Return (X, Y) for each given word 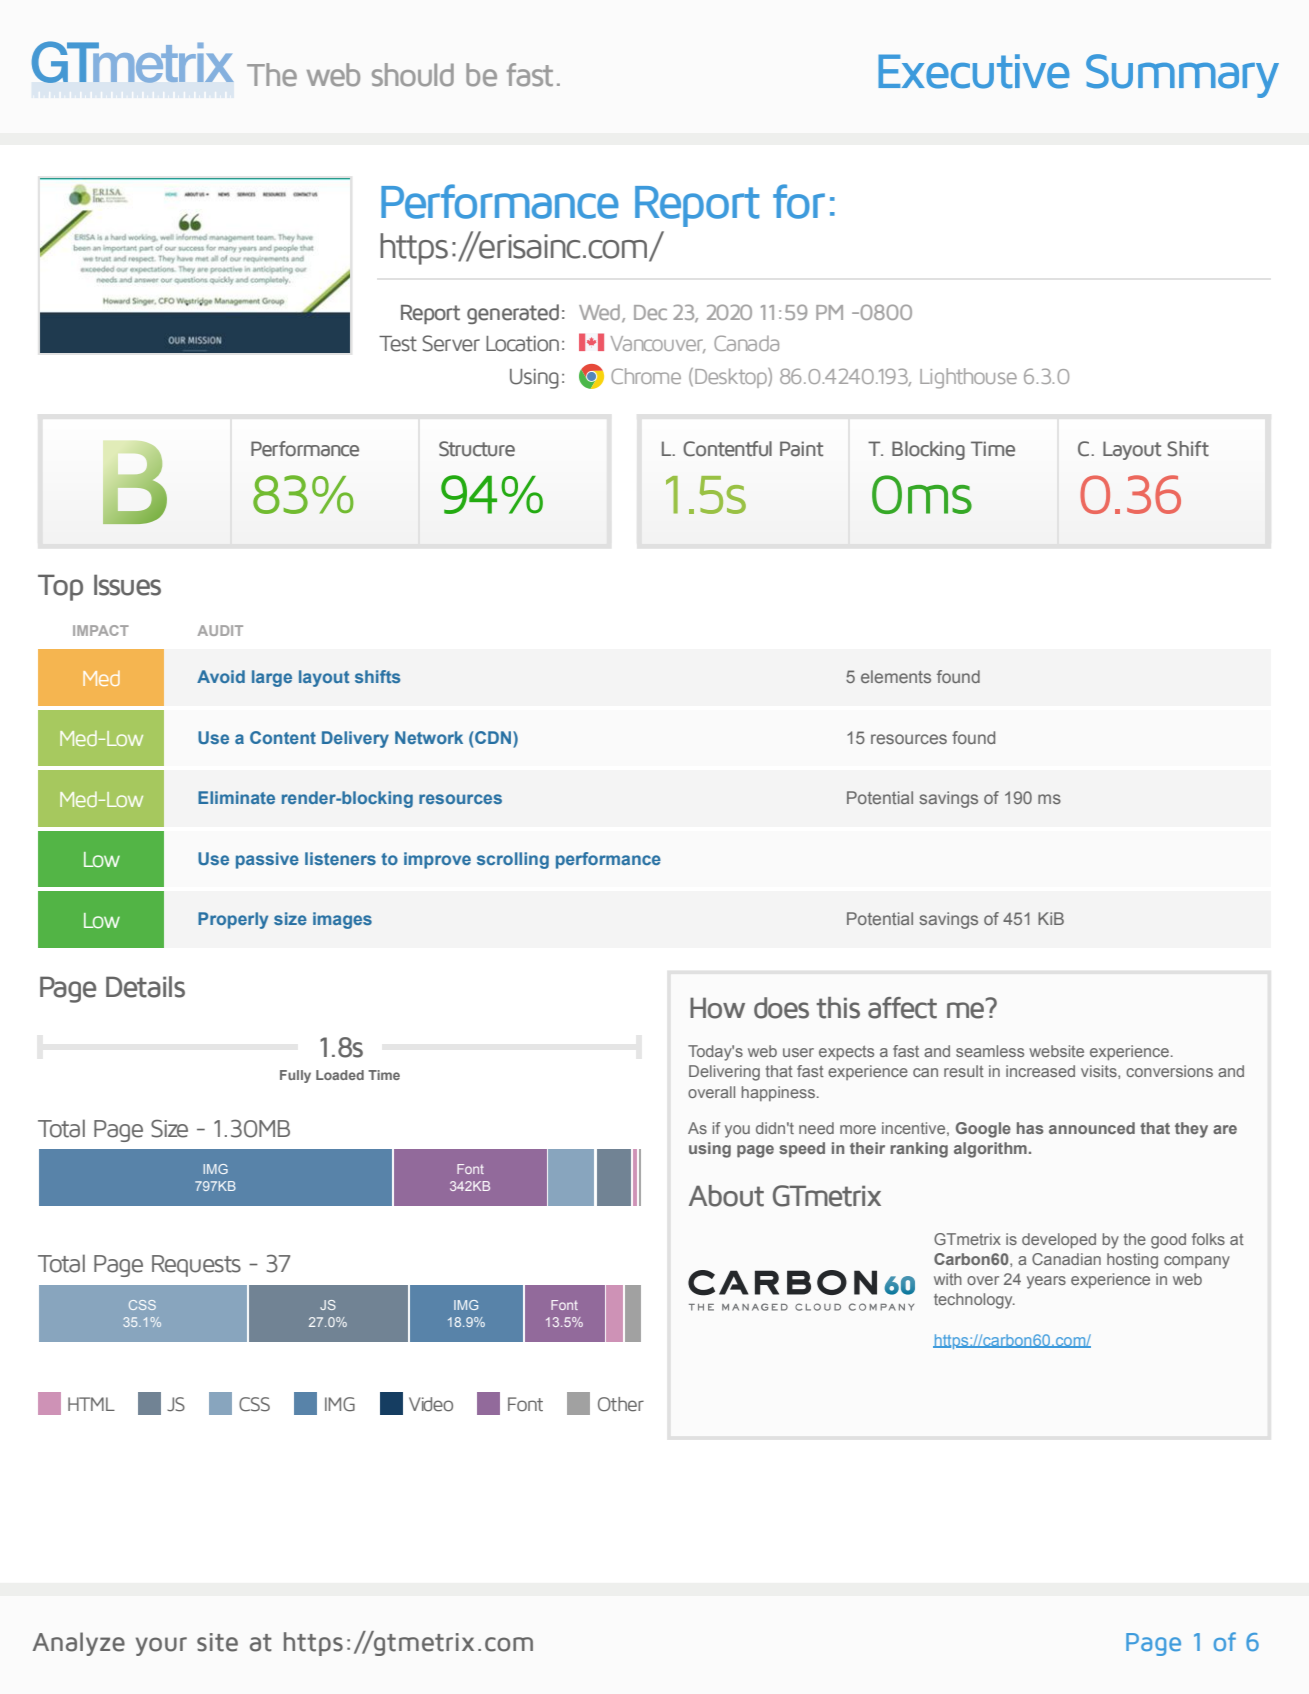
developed (1059, 1241)
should (413, 75)
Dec (650, 312)
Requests (196, 1266)
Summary (1182, 76)
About (726, 1196)
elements (896, 676)
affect (902, 1008)
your (161, 1646)
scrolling (513, 860)
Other (621, 1404)
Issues (127, 585)
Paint (801, 449)
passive (267, 860)
